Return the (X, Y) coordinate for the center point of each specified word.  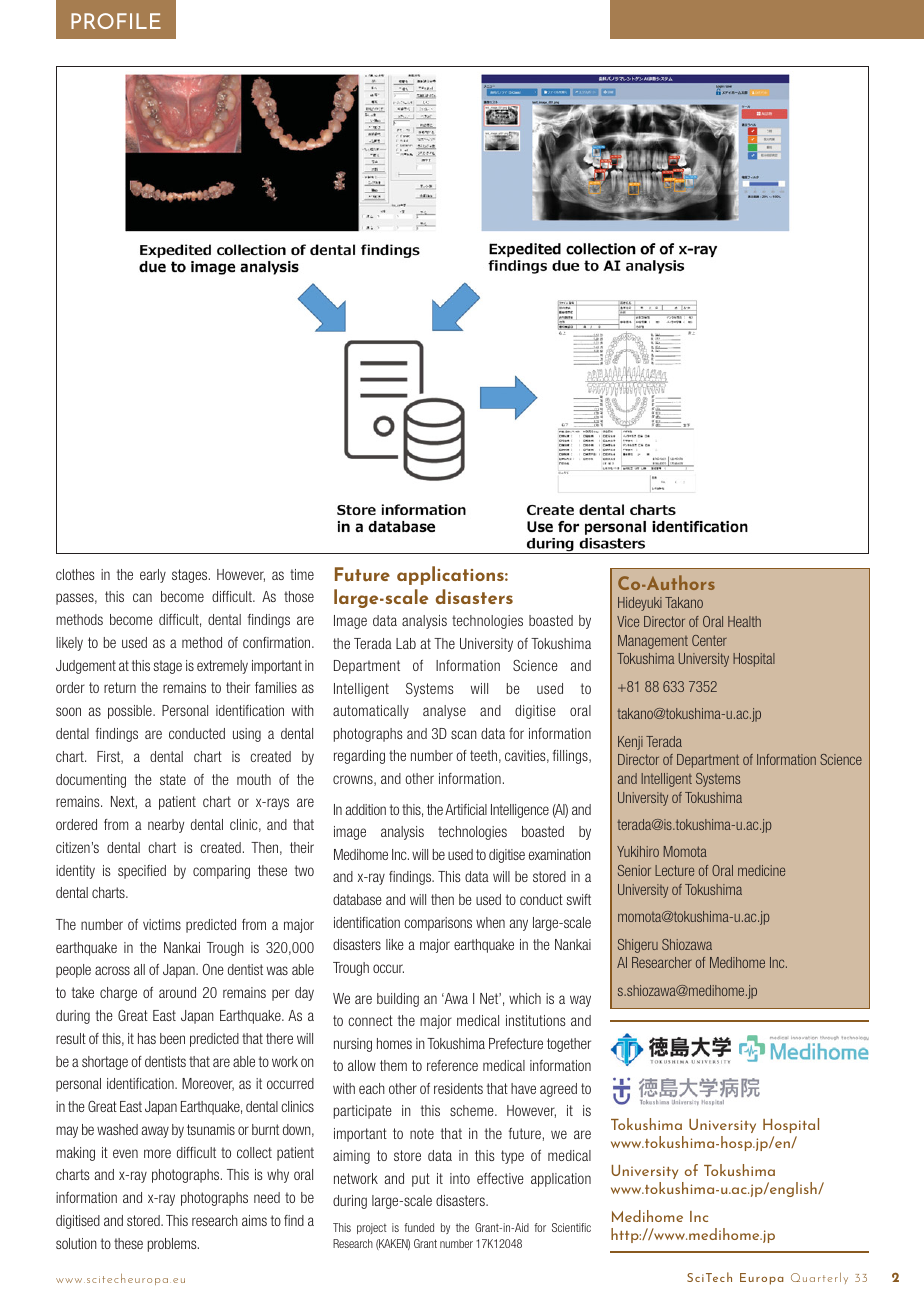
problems (173, 1245)
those (299, 596)
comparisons (438, 924)
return (120, 687)
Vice (628, 621)
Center (709, 640)
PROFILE (116, 21)
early (153, 576)
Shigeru (638, 946)
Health (744, 621)
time (302, 574)
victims (162, 924)
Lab (406, 643)
